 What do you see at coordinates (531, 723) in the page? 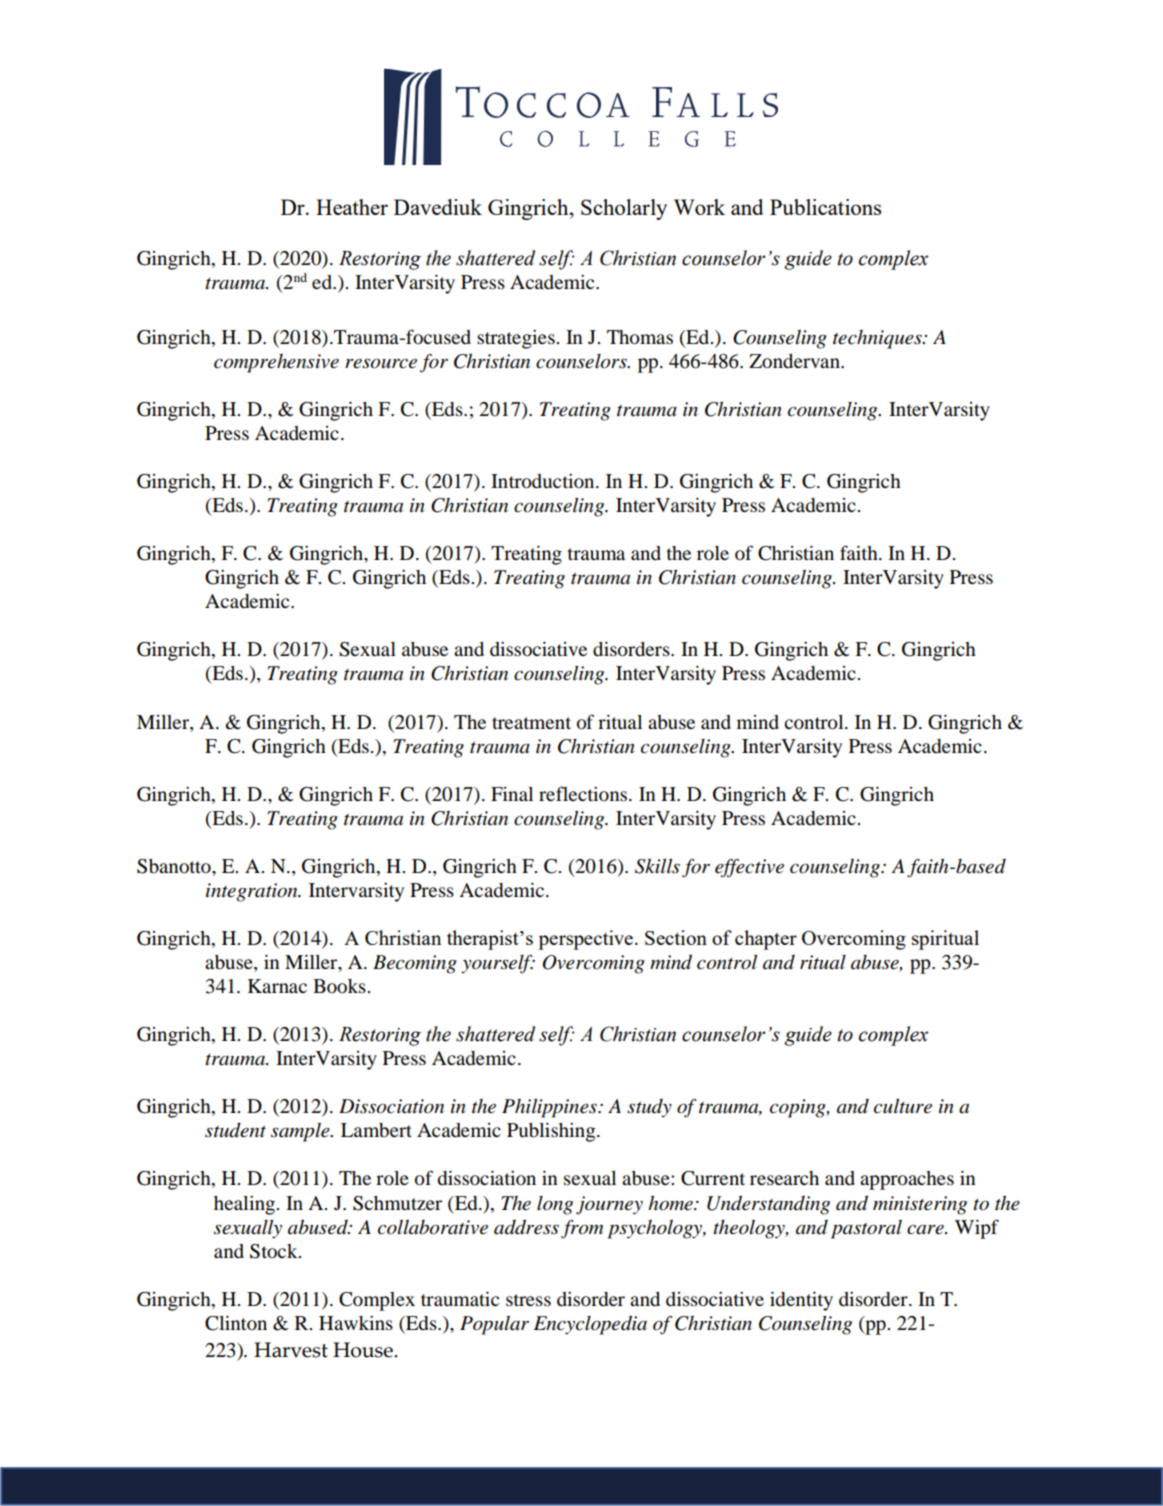
I see `treatment` at bounding box center [531, 723].
